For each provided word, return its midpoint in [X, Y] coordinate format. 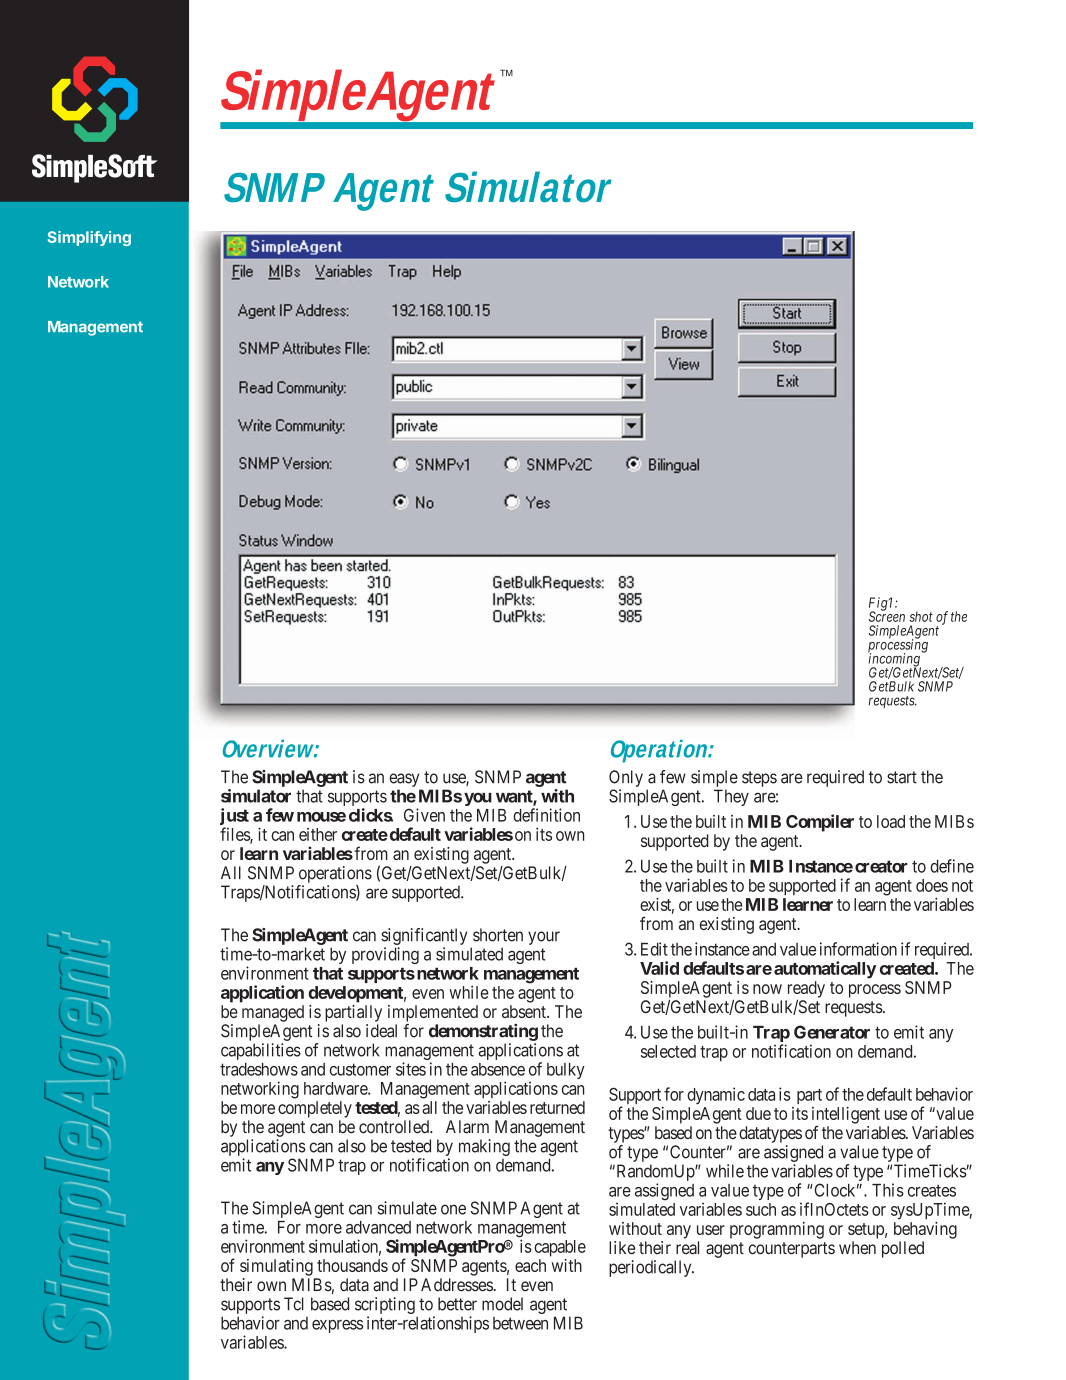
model [502, 1304]
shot [921, 616]
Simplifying [89, 238]
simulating [276, 1267]
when [857, 1248]
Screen [887, 616]
